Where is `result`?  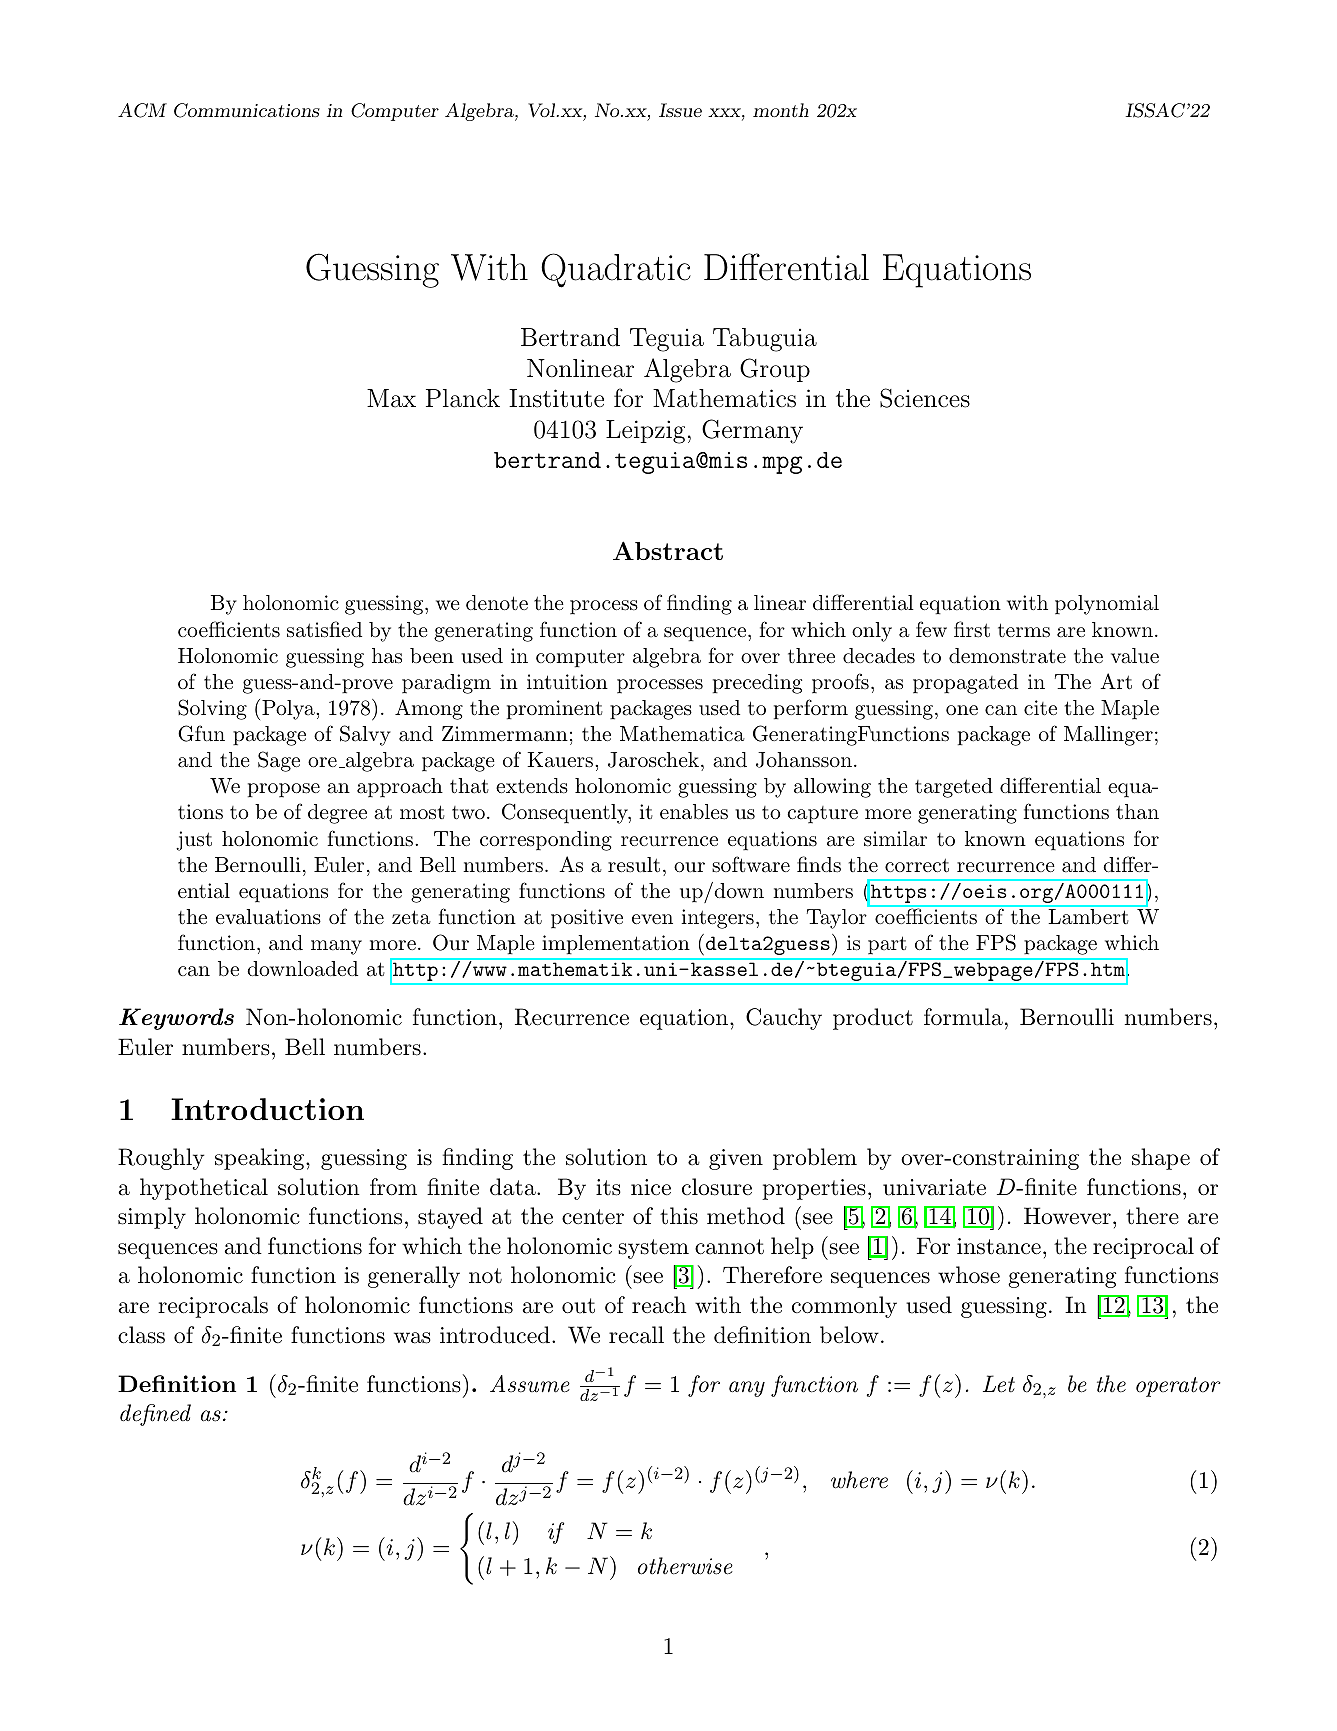
result is located at coordinates (634, 865).
